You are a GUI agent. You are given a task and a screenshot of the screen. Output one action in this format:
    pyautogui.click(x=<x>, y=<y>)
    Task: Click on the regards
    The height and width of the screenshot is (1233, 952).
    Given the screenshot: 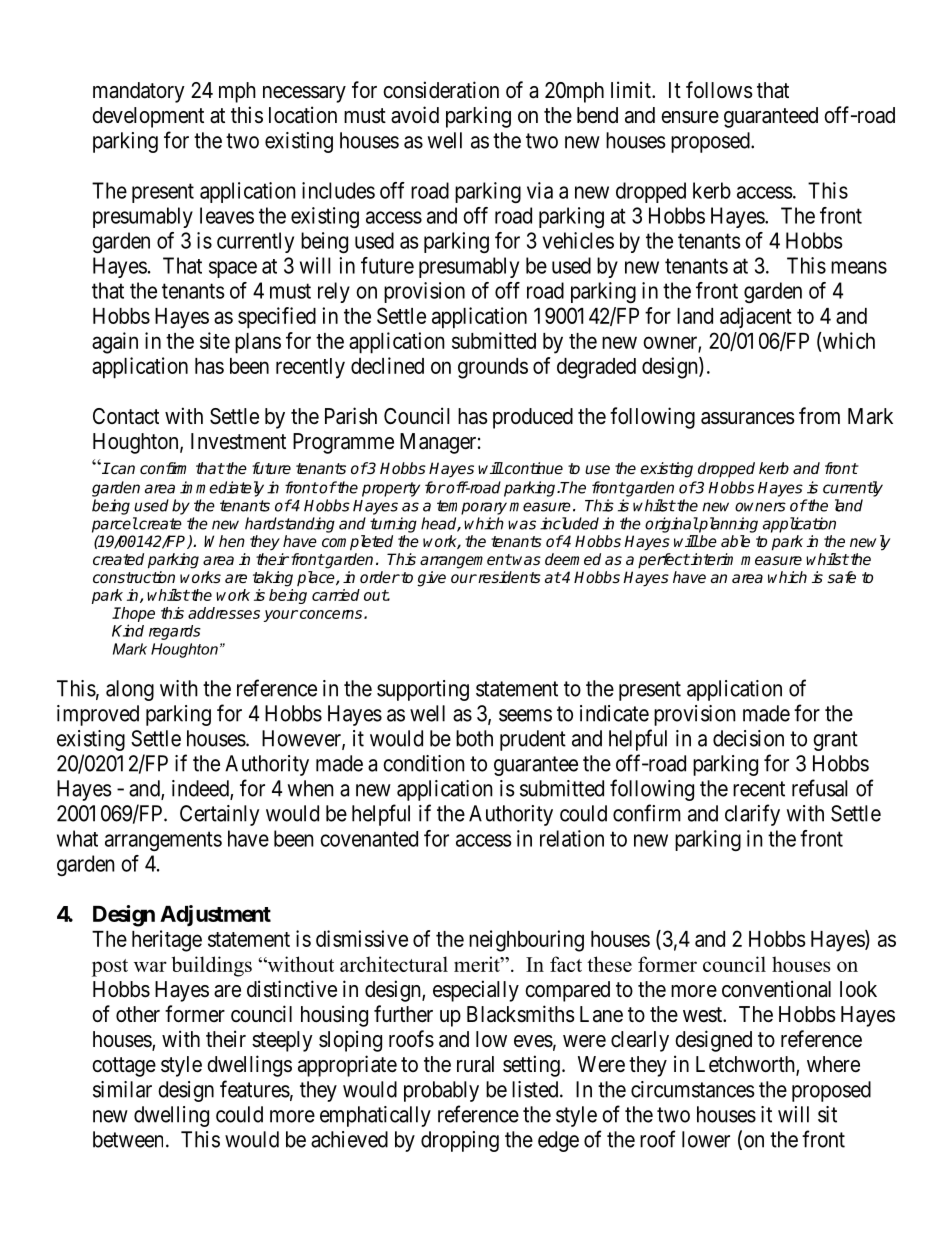 What is the action you would take?
    pyautogui.click(x=175, y=632)
